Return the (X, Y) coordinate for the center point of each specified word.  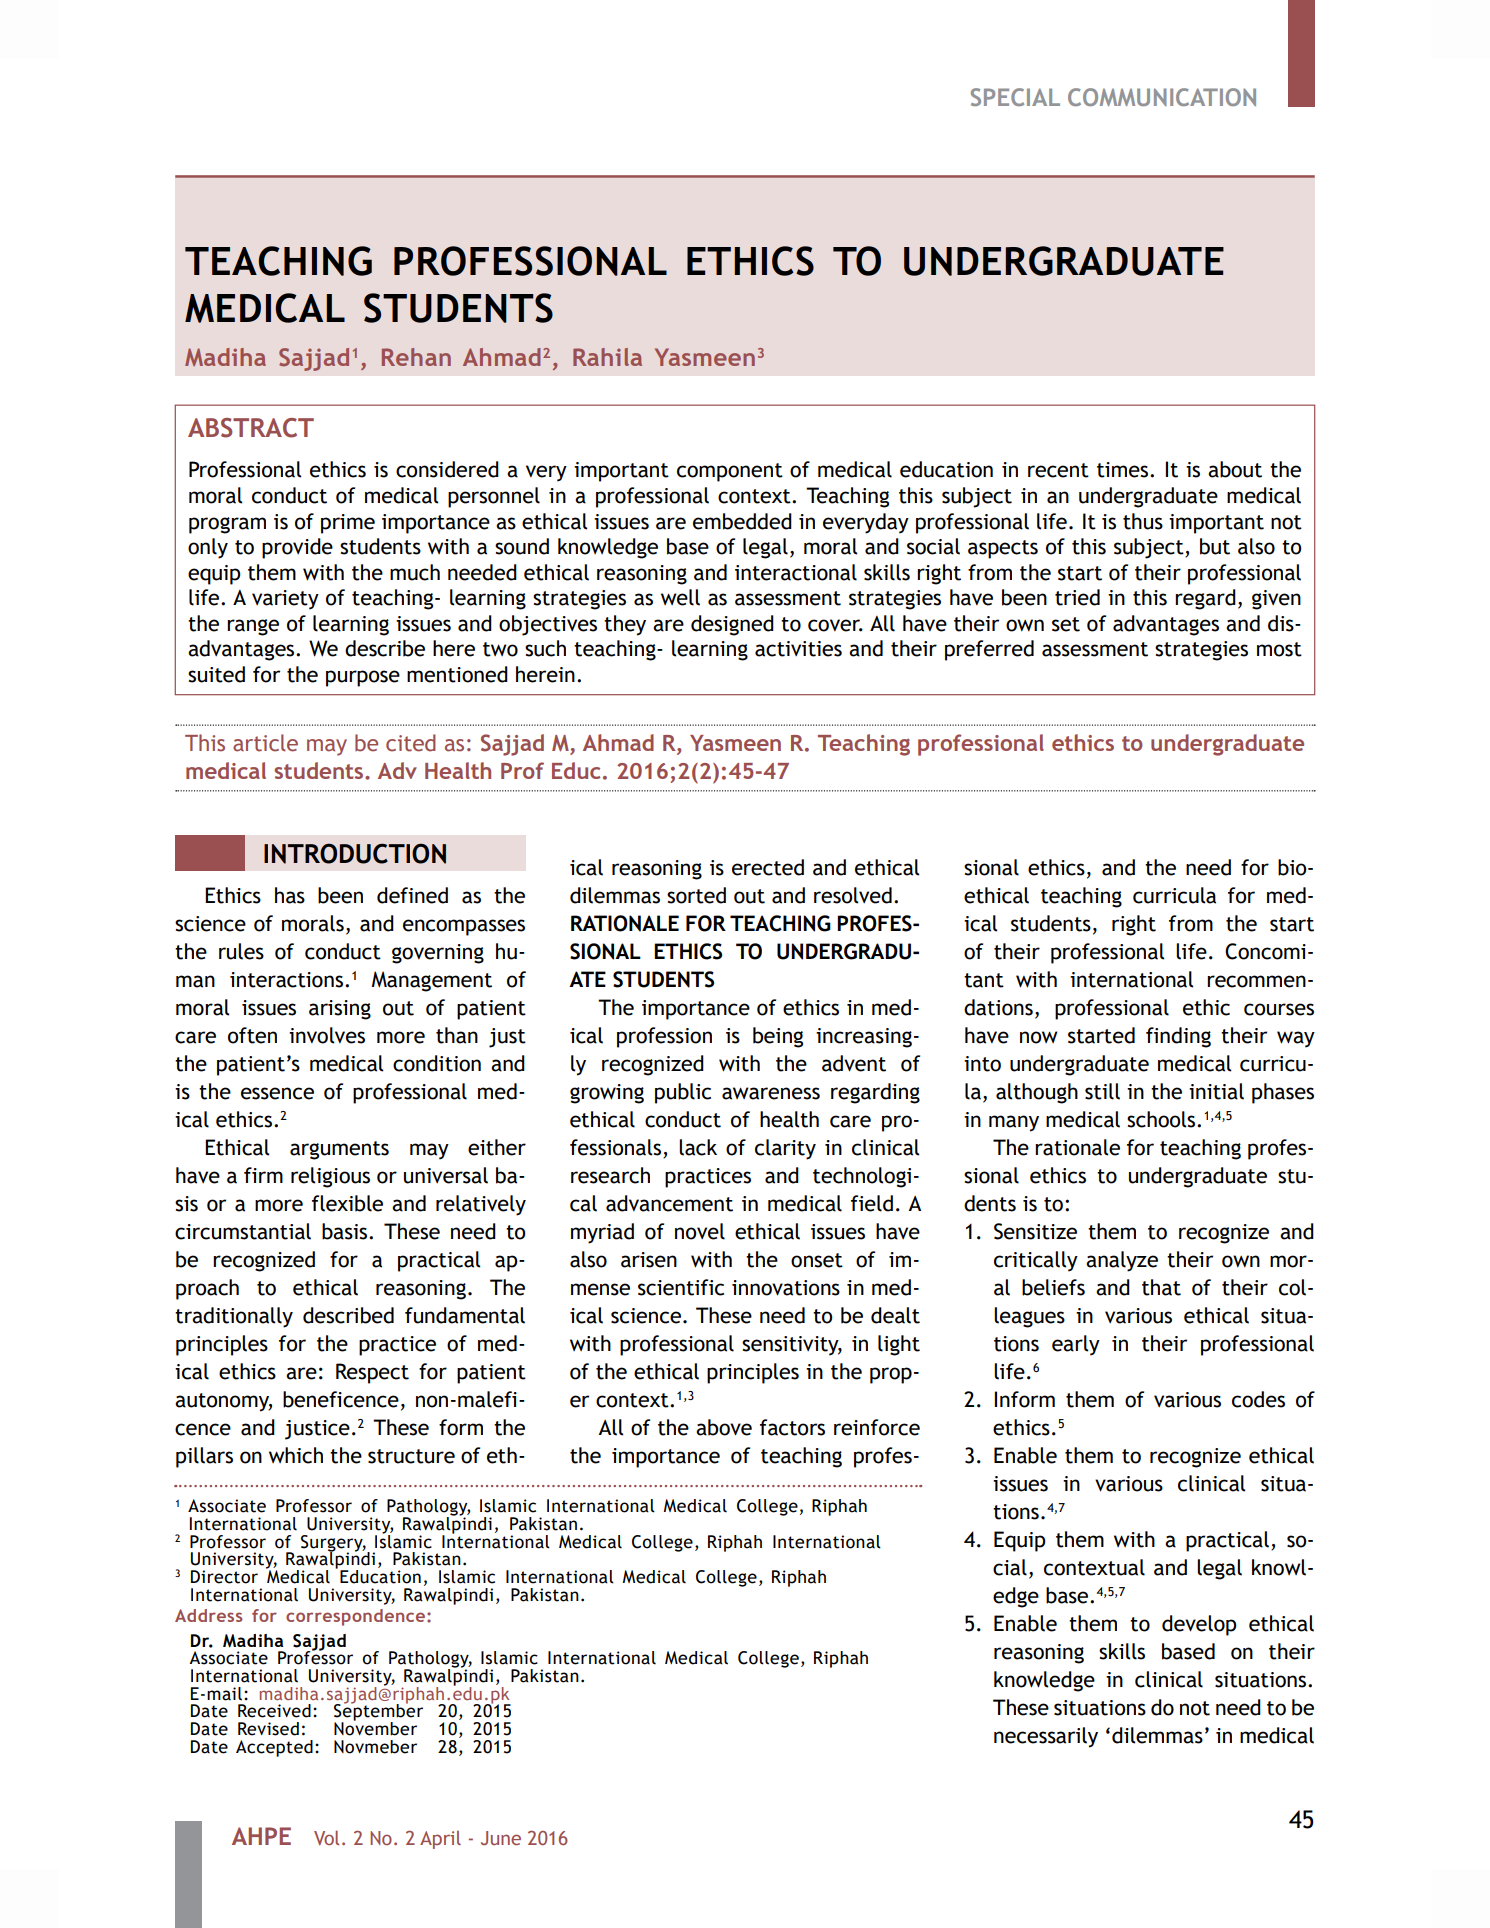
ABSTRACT (251, 428)
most (1279, 649)
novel (700, 1231)
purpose (363, 678)
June (501, 1838)
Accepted (274, 1748)
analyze (1122, 1261)
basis (346, 1231)
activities (798, 649)
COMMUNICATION (1162, 97)
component (730, 472)
